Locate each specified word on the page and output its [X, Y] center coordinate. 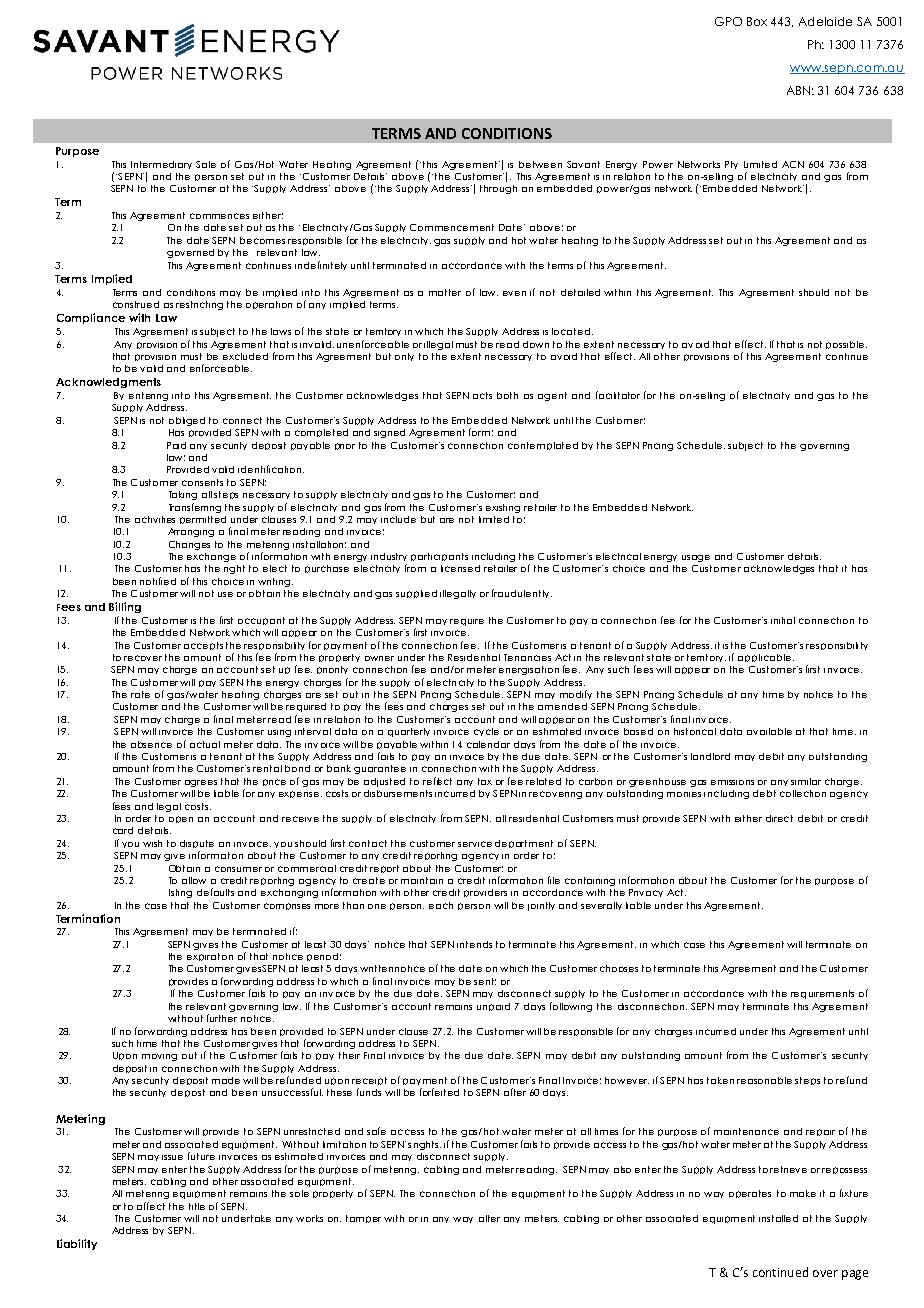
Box [757, 21]
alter [489, 1218]
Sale [206, 164]
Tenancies [527, 657]
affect [151, 1206]
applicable [766, 658]
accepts [203, 646]
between [540, 164]
